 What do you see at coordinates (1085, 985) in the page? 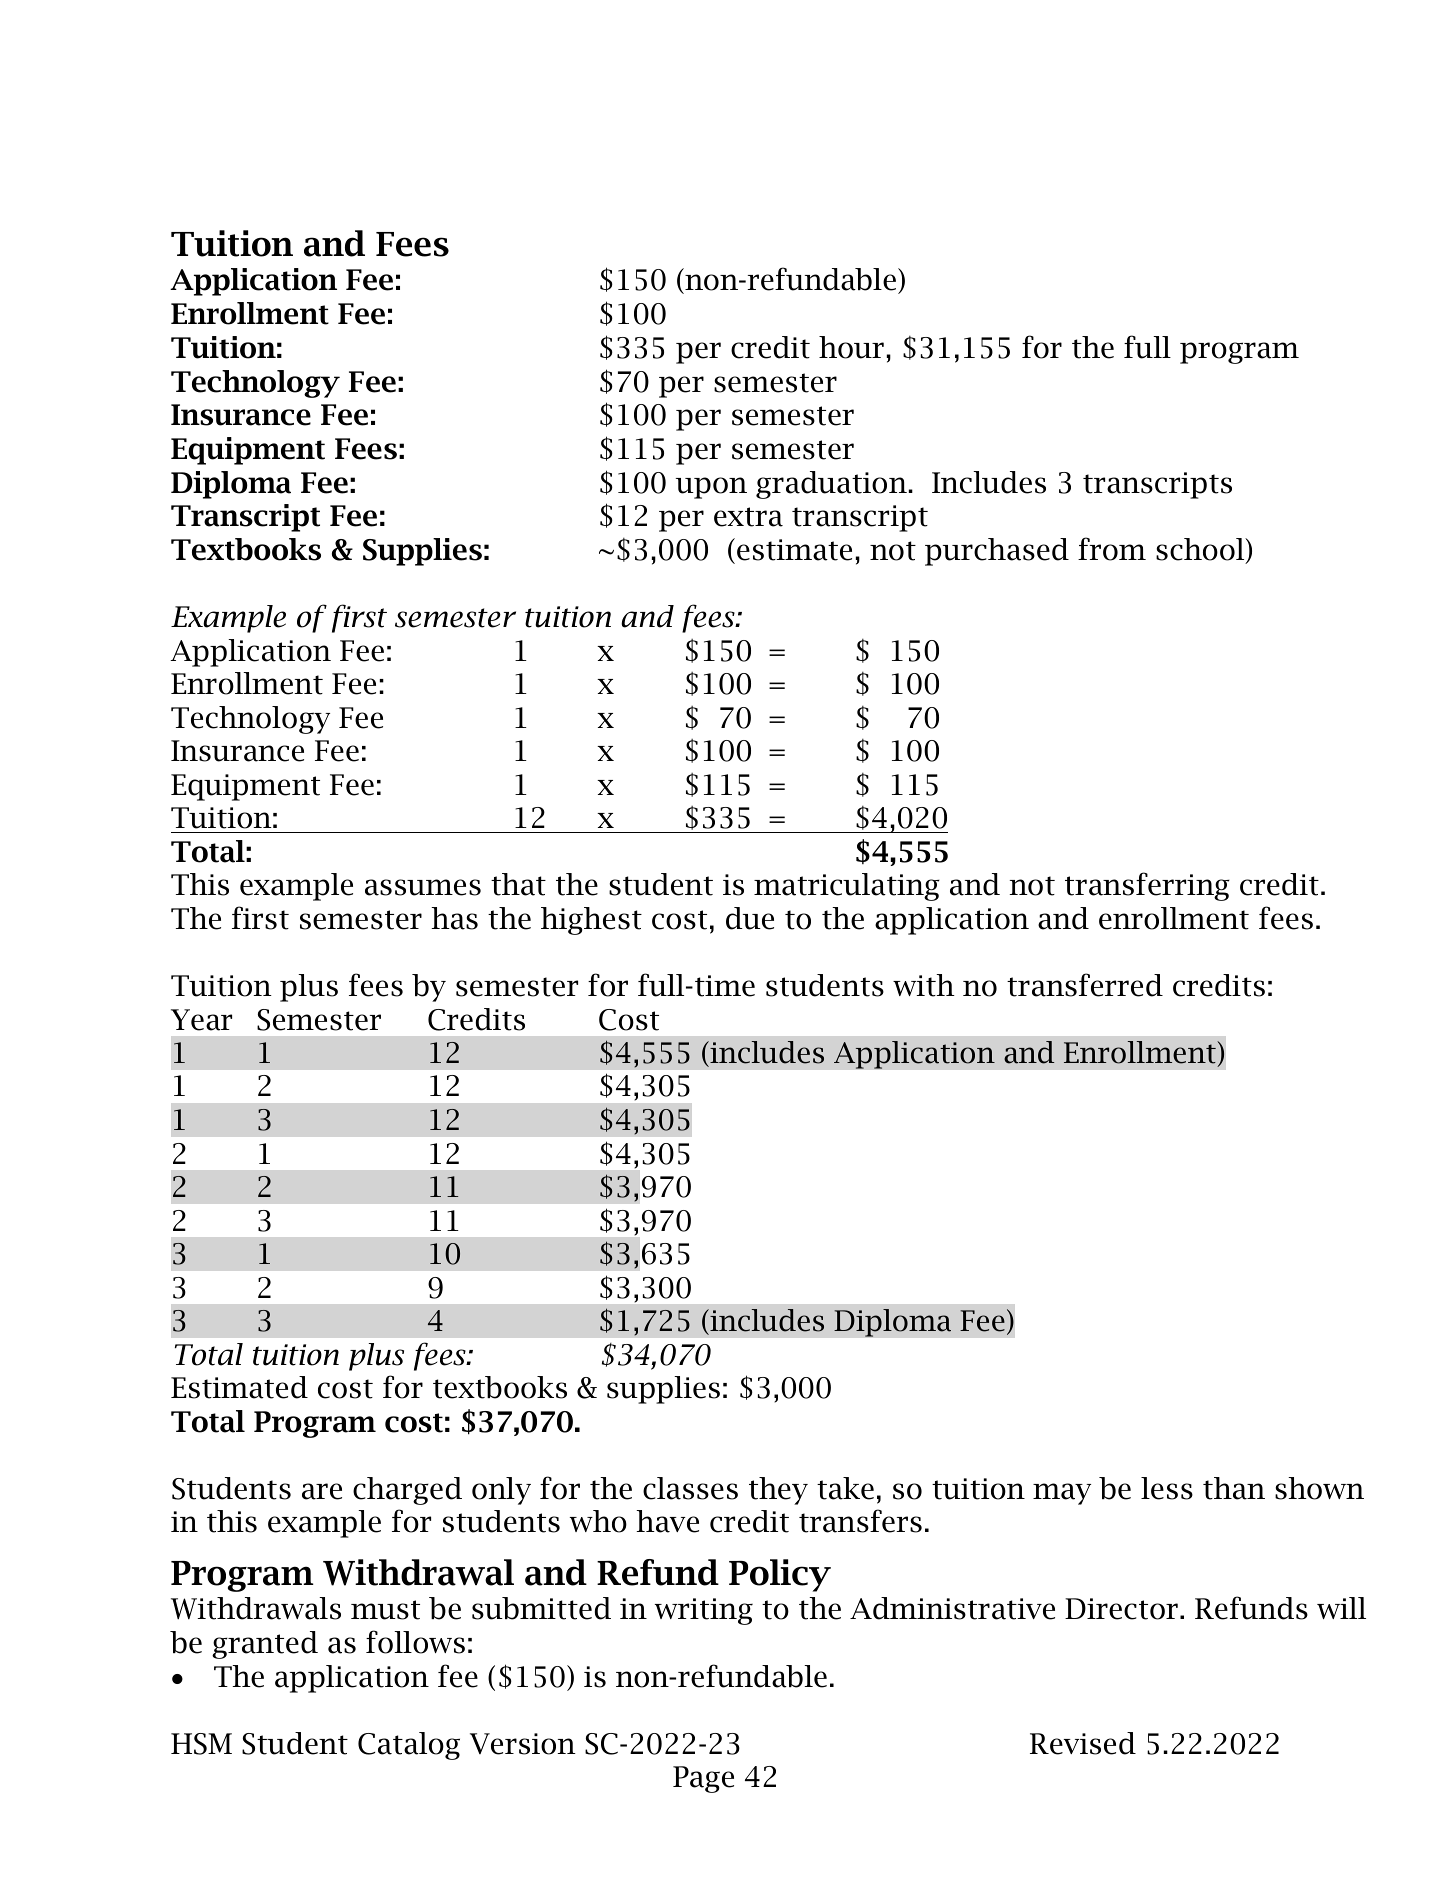
I see `transferred` at bounding box center [1085, 985].
